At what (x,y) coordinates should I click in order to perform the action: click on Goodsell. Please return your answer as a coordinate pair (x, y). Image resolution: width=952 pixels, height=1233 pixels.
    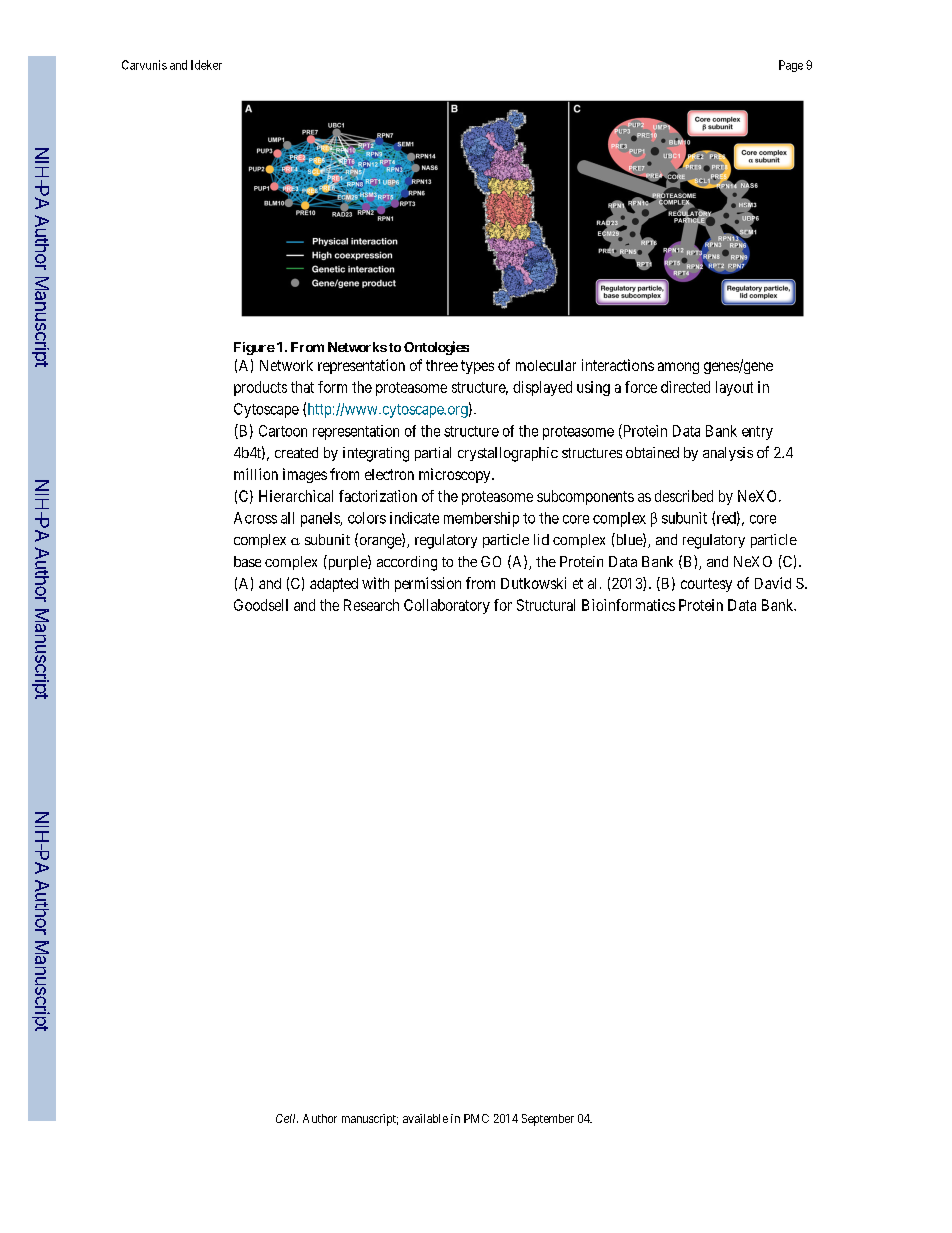
    Looking at the image, I should click on (261, 605).
